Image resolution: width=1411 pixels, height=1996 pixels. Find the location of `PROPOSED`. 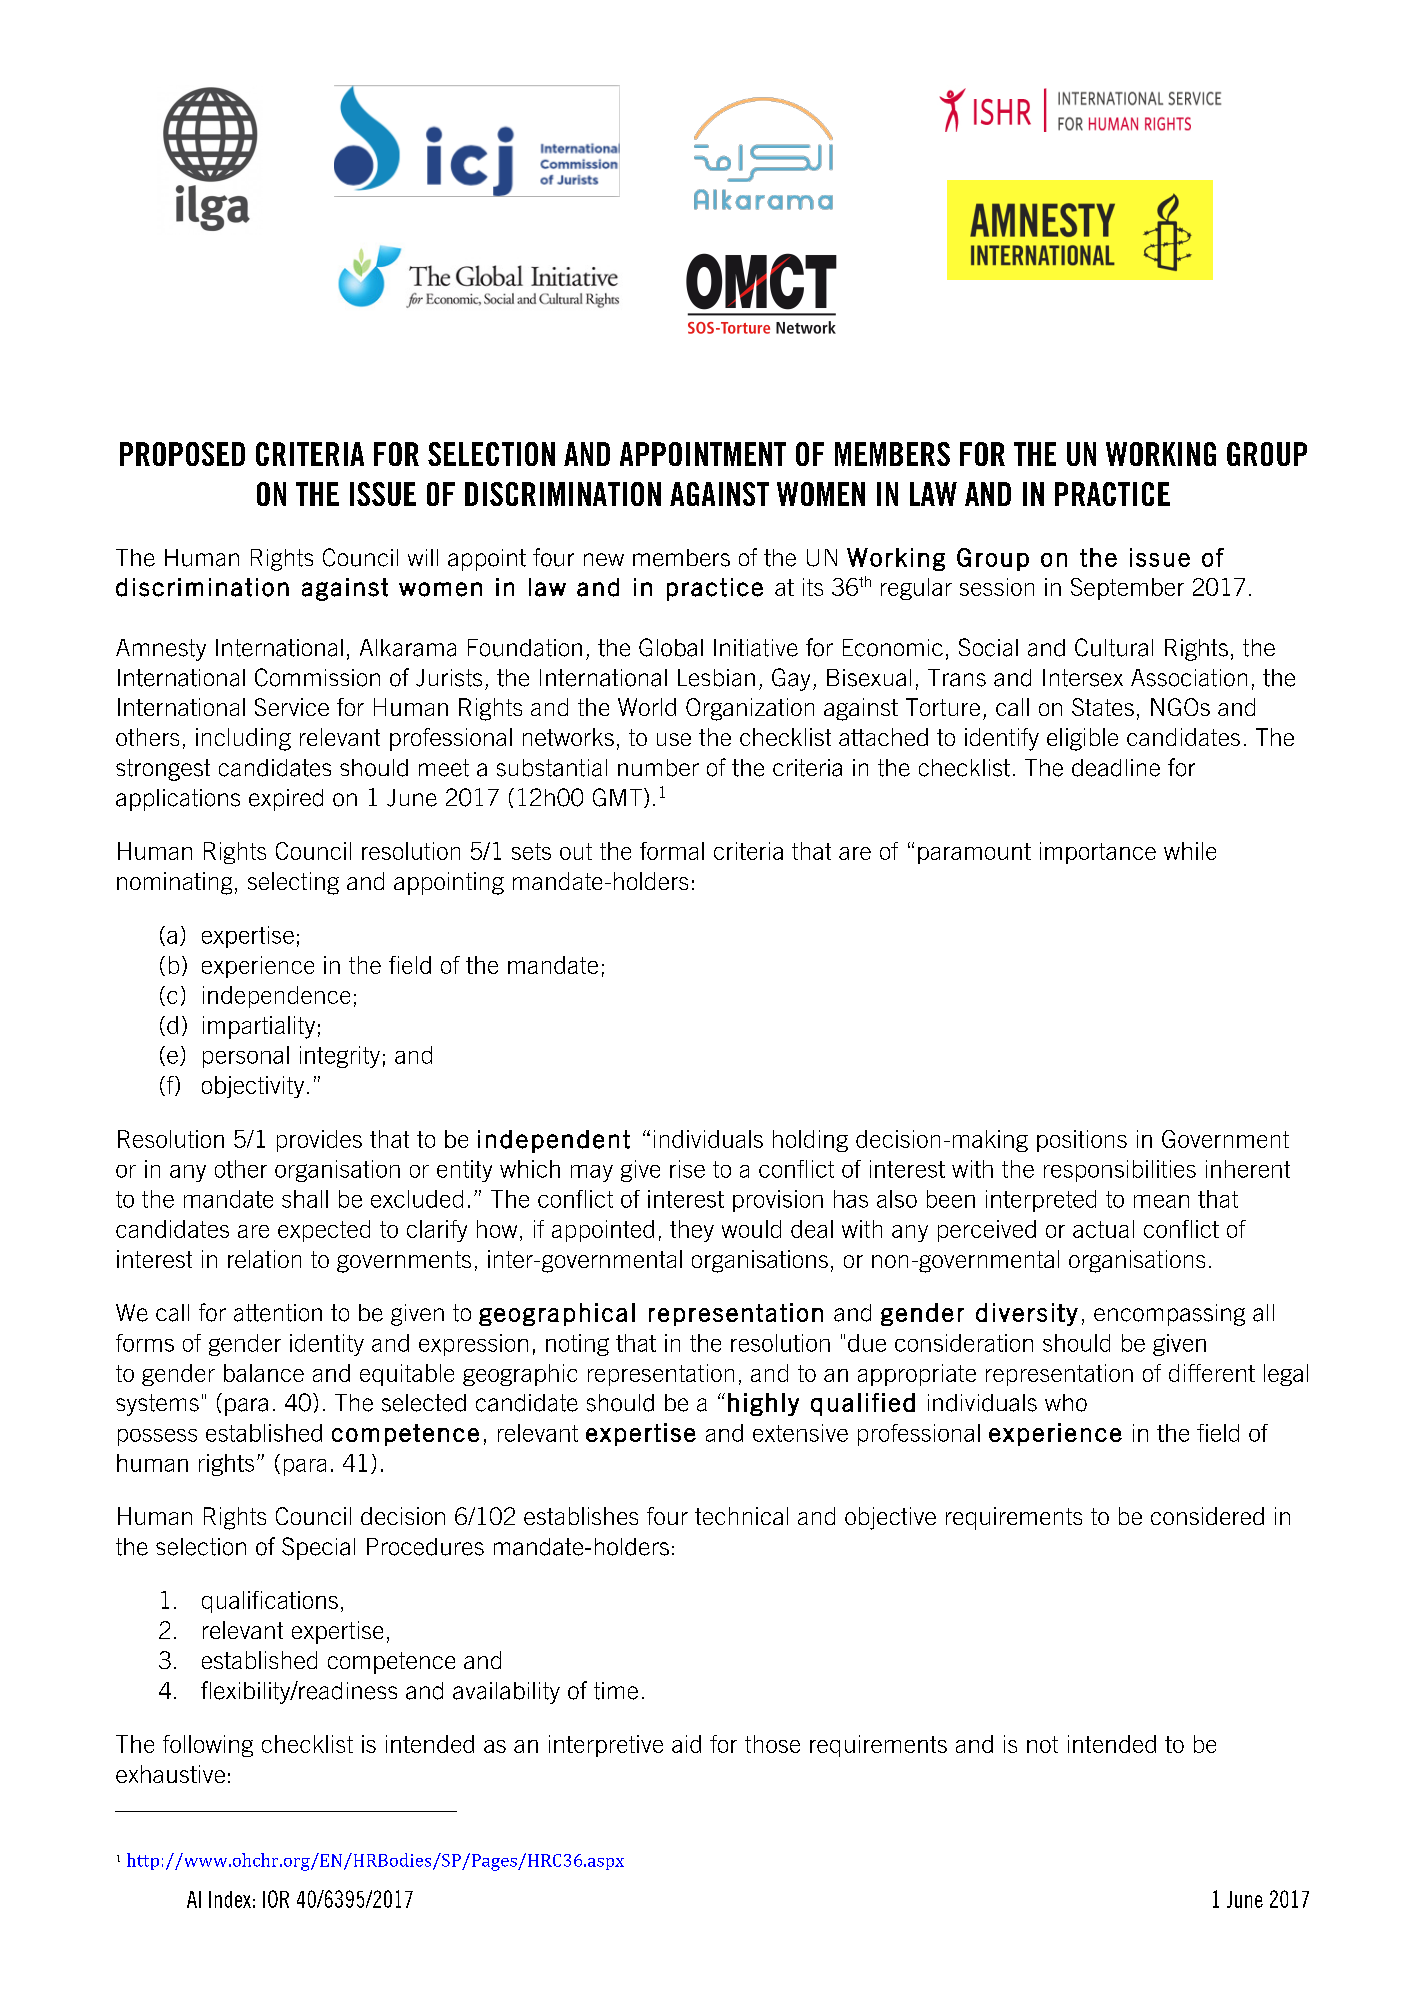

PROPOSED is located at coordinates (182, 454).
